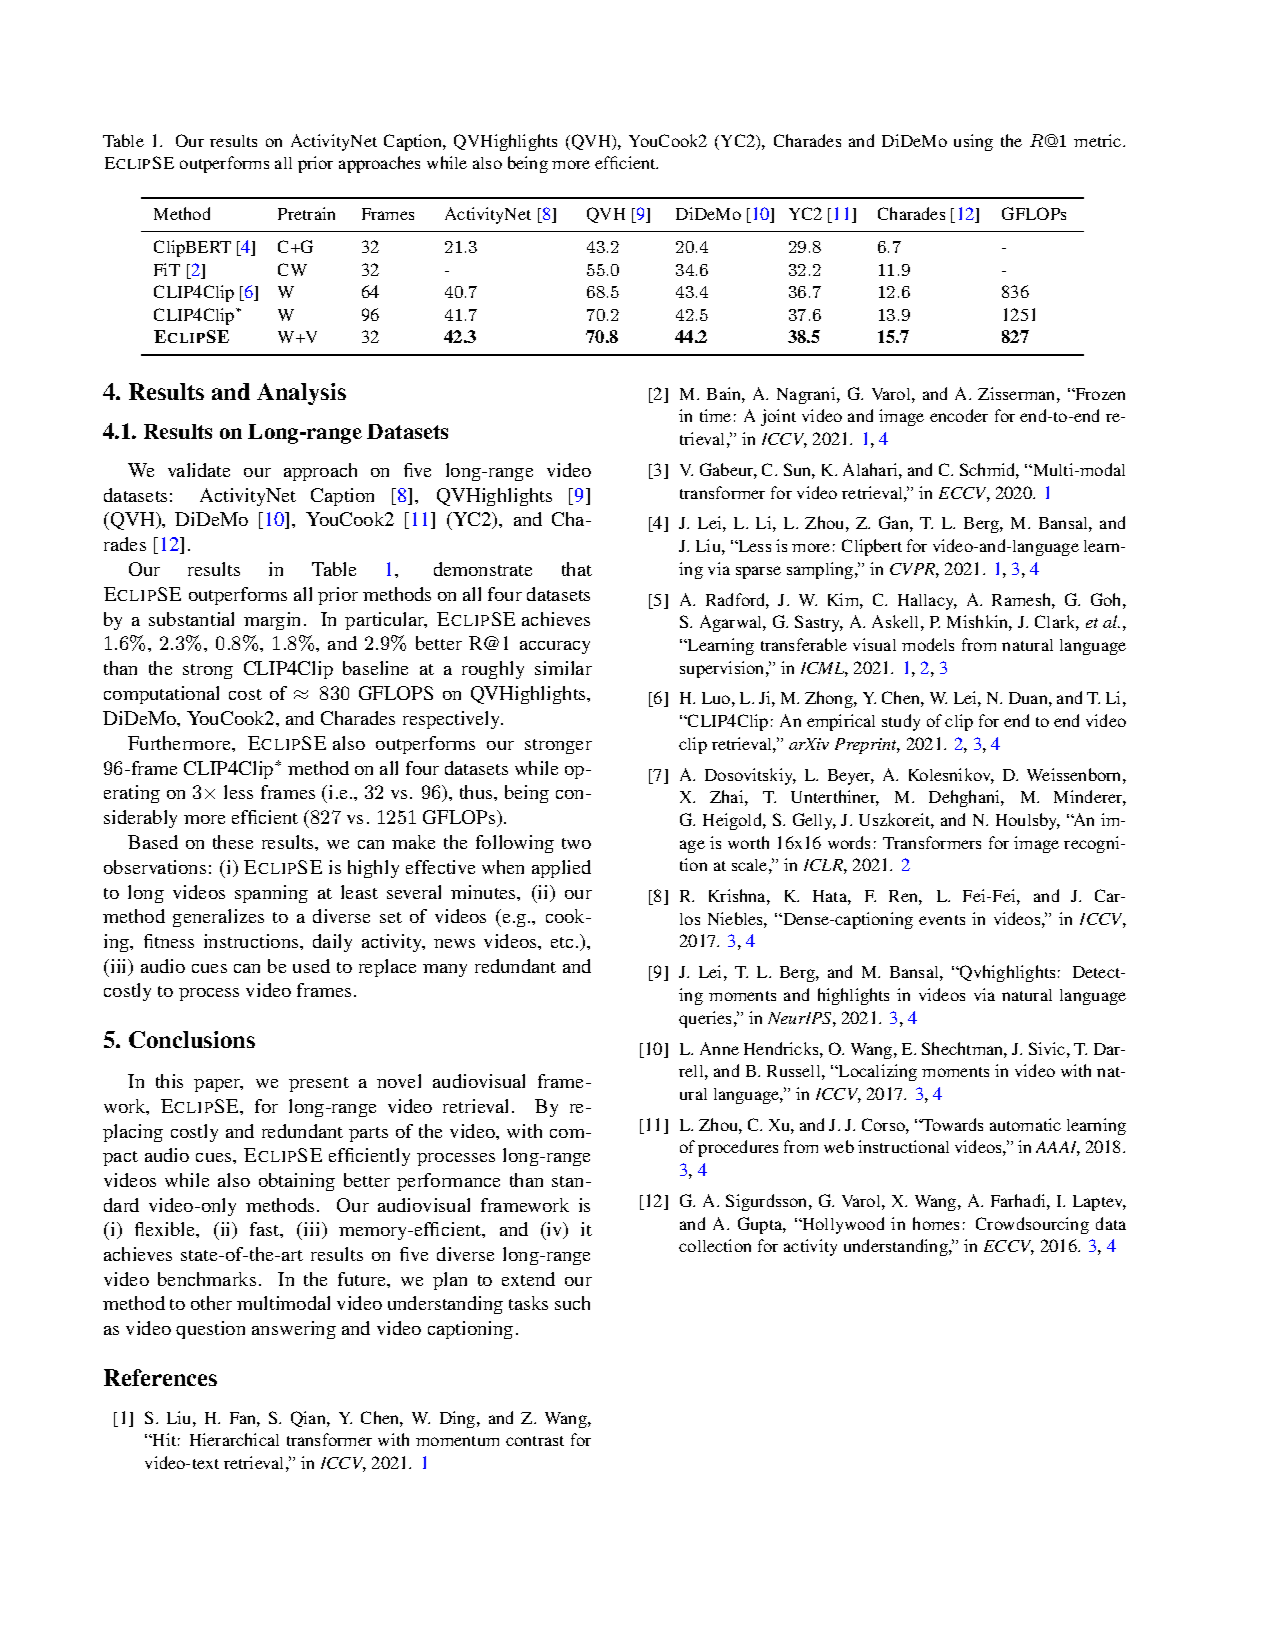  What do you see at coordinates (1032, 1225) in the screenshot?
I see `Crowdsourcing` at bounding box center [1032, 1225].
